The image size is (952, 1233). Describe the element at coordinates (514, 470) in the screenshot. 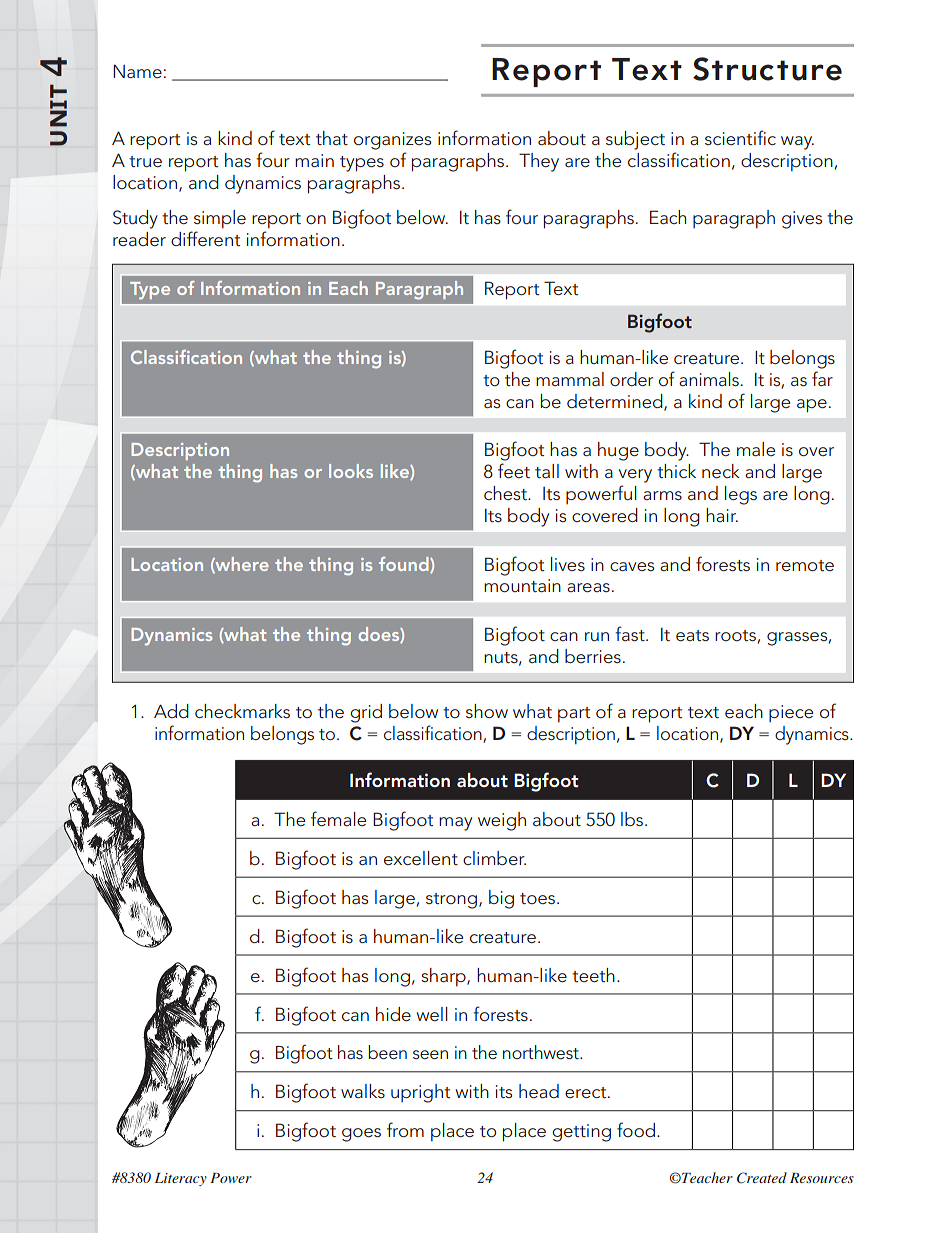

I see `feet` at that location.
